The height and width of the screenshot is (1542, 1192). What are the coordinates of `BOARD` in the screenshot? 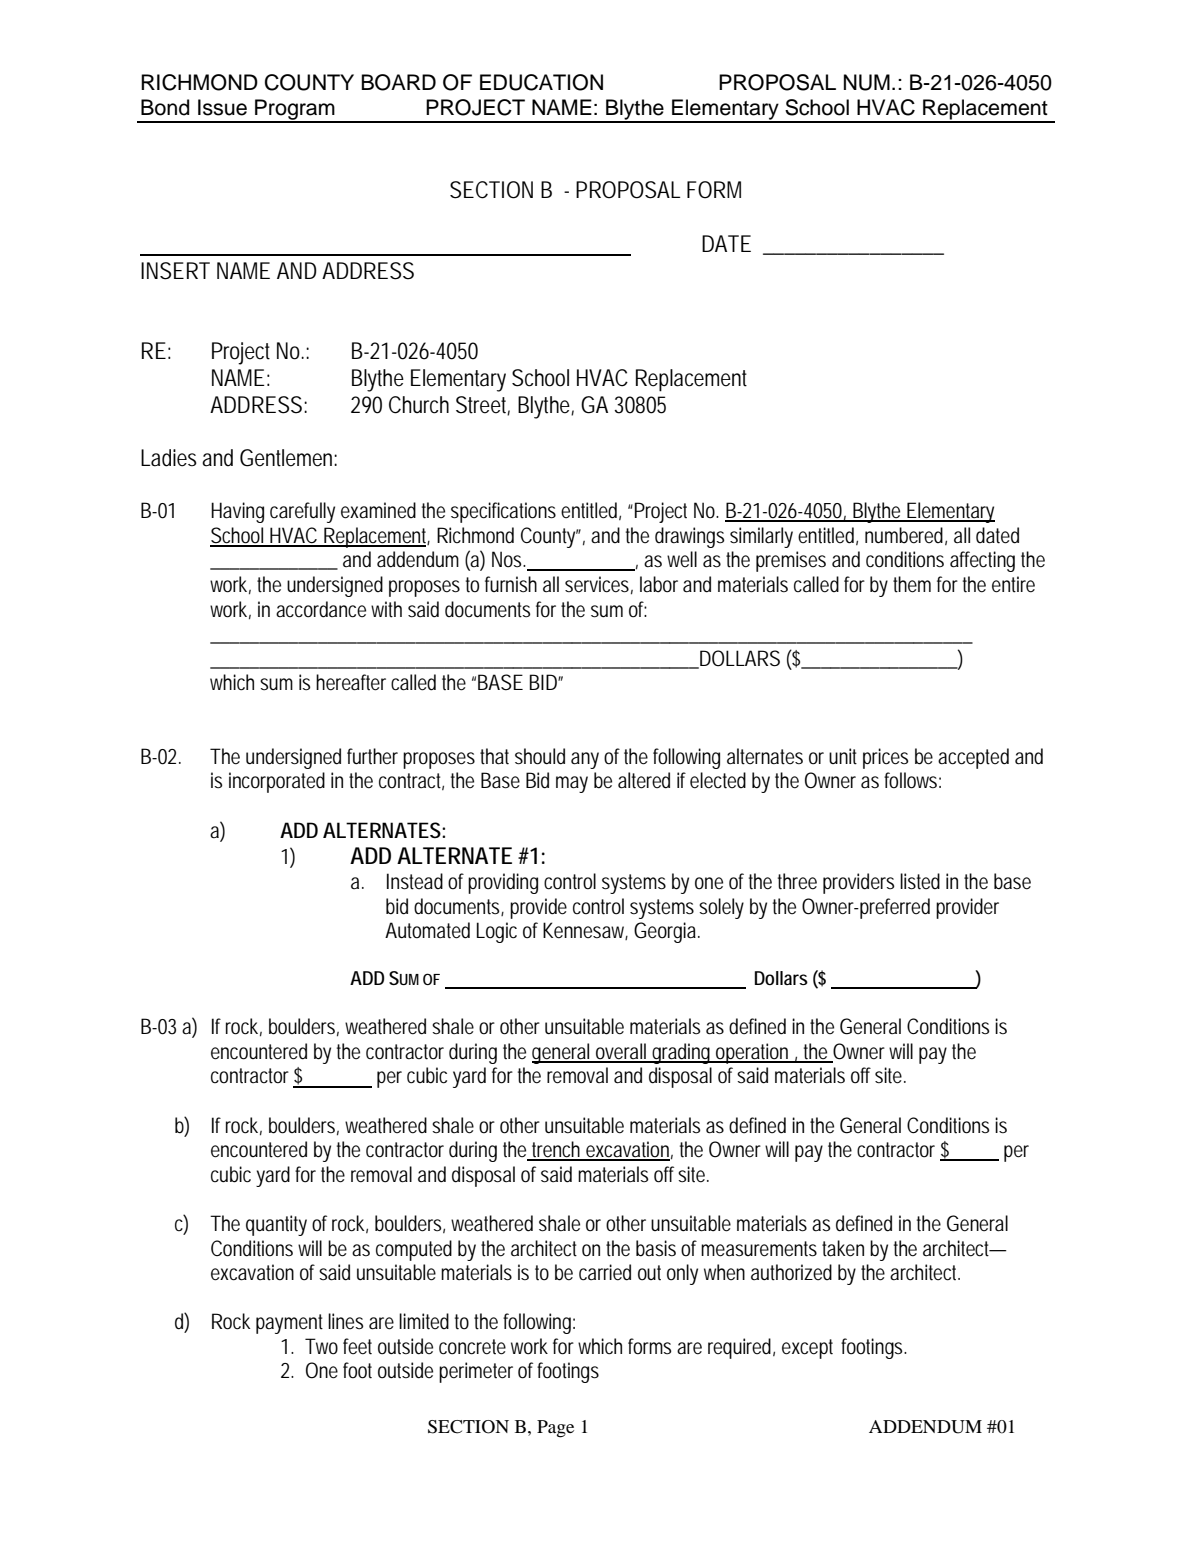 It's located at (398, 82).
